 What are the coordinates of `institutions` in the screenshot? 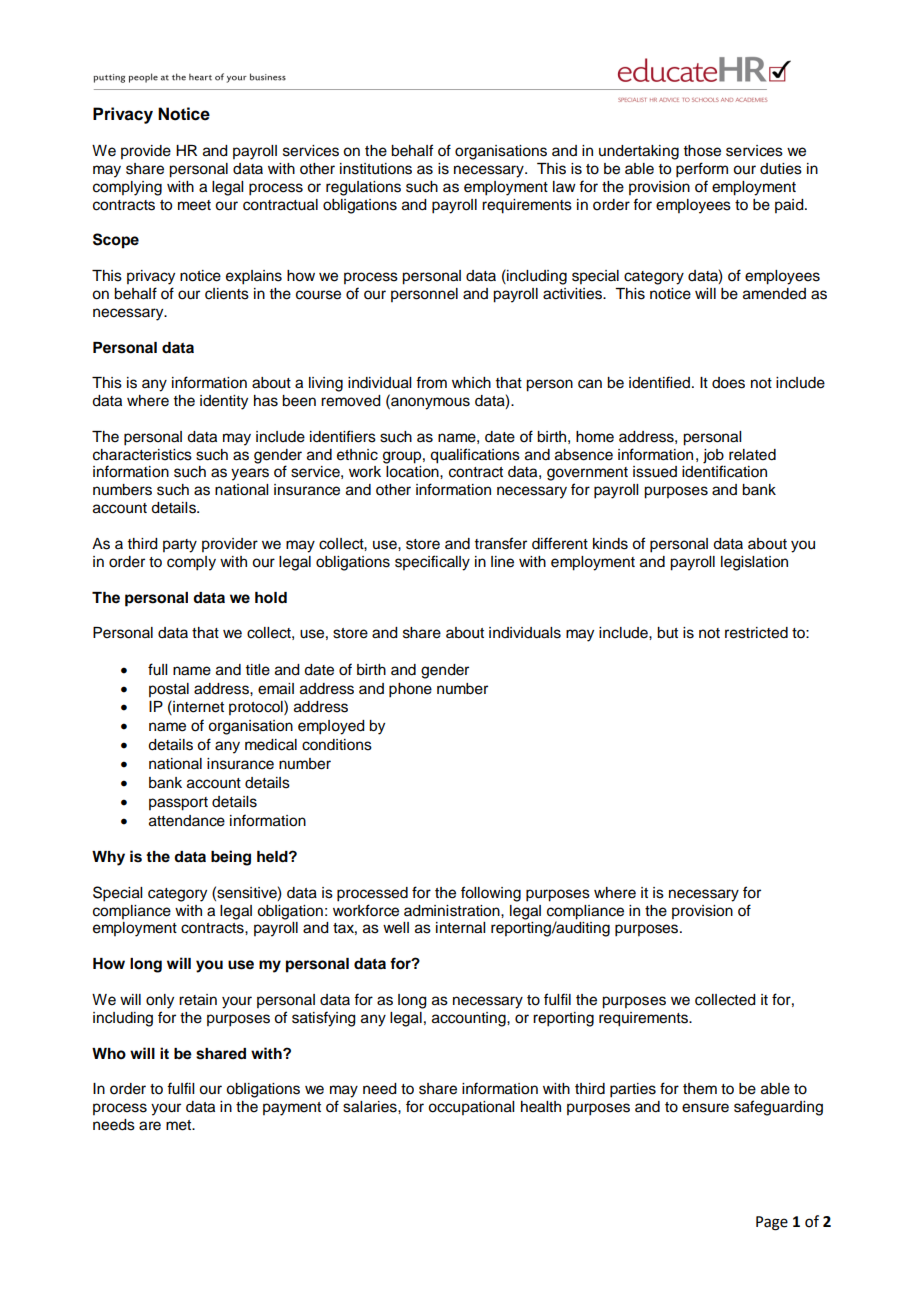 It's located at (376, 169).
